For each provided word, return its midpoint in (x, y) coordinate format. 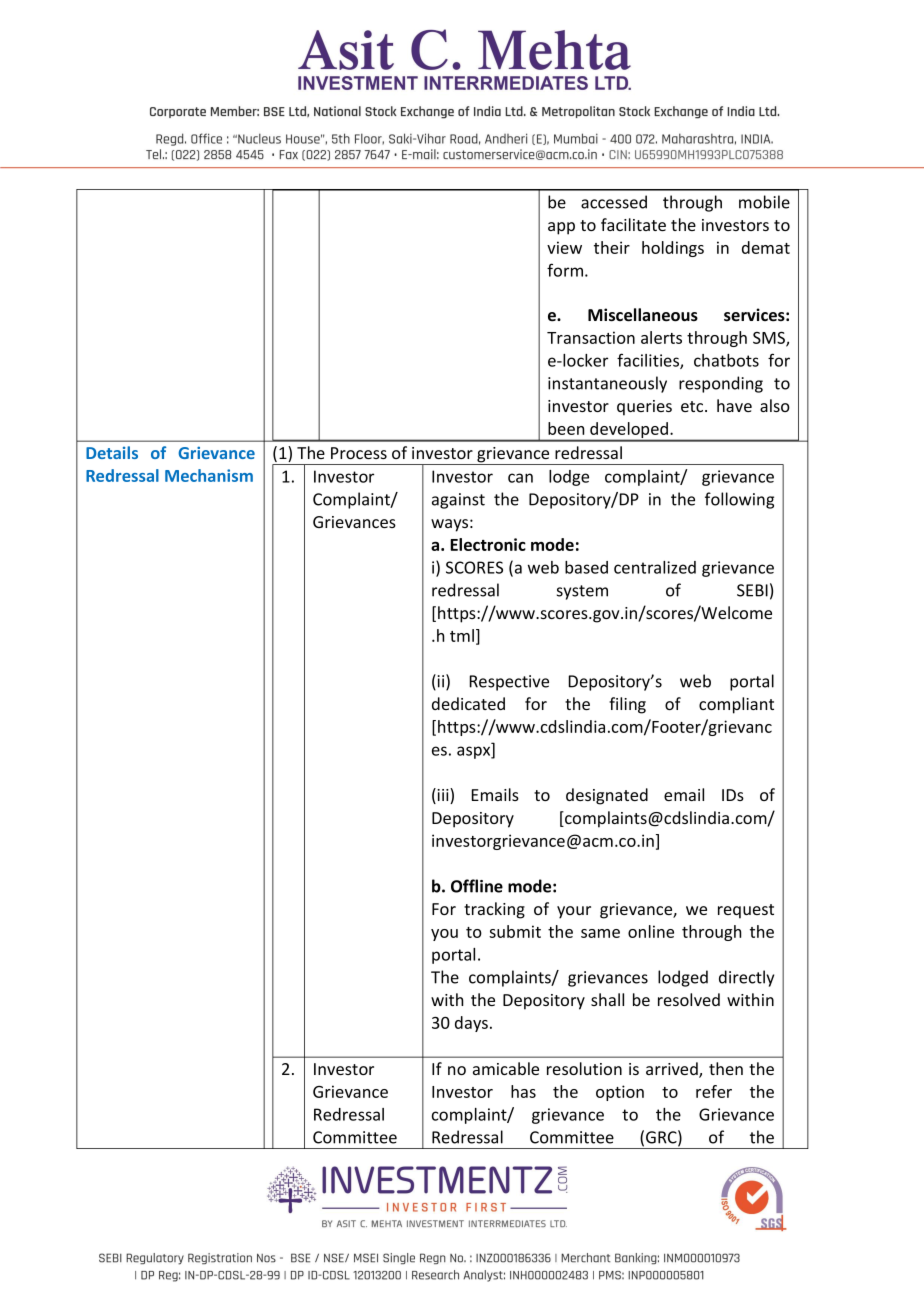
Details (112, 452)
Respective (509, 683)
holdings (673, 249)
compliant (736, 705)
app (561, 228)
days (471, 1024)
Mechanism (209, 475)
